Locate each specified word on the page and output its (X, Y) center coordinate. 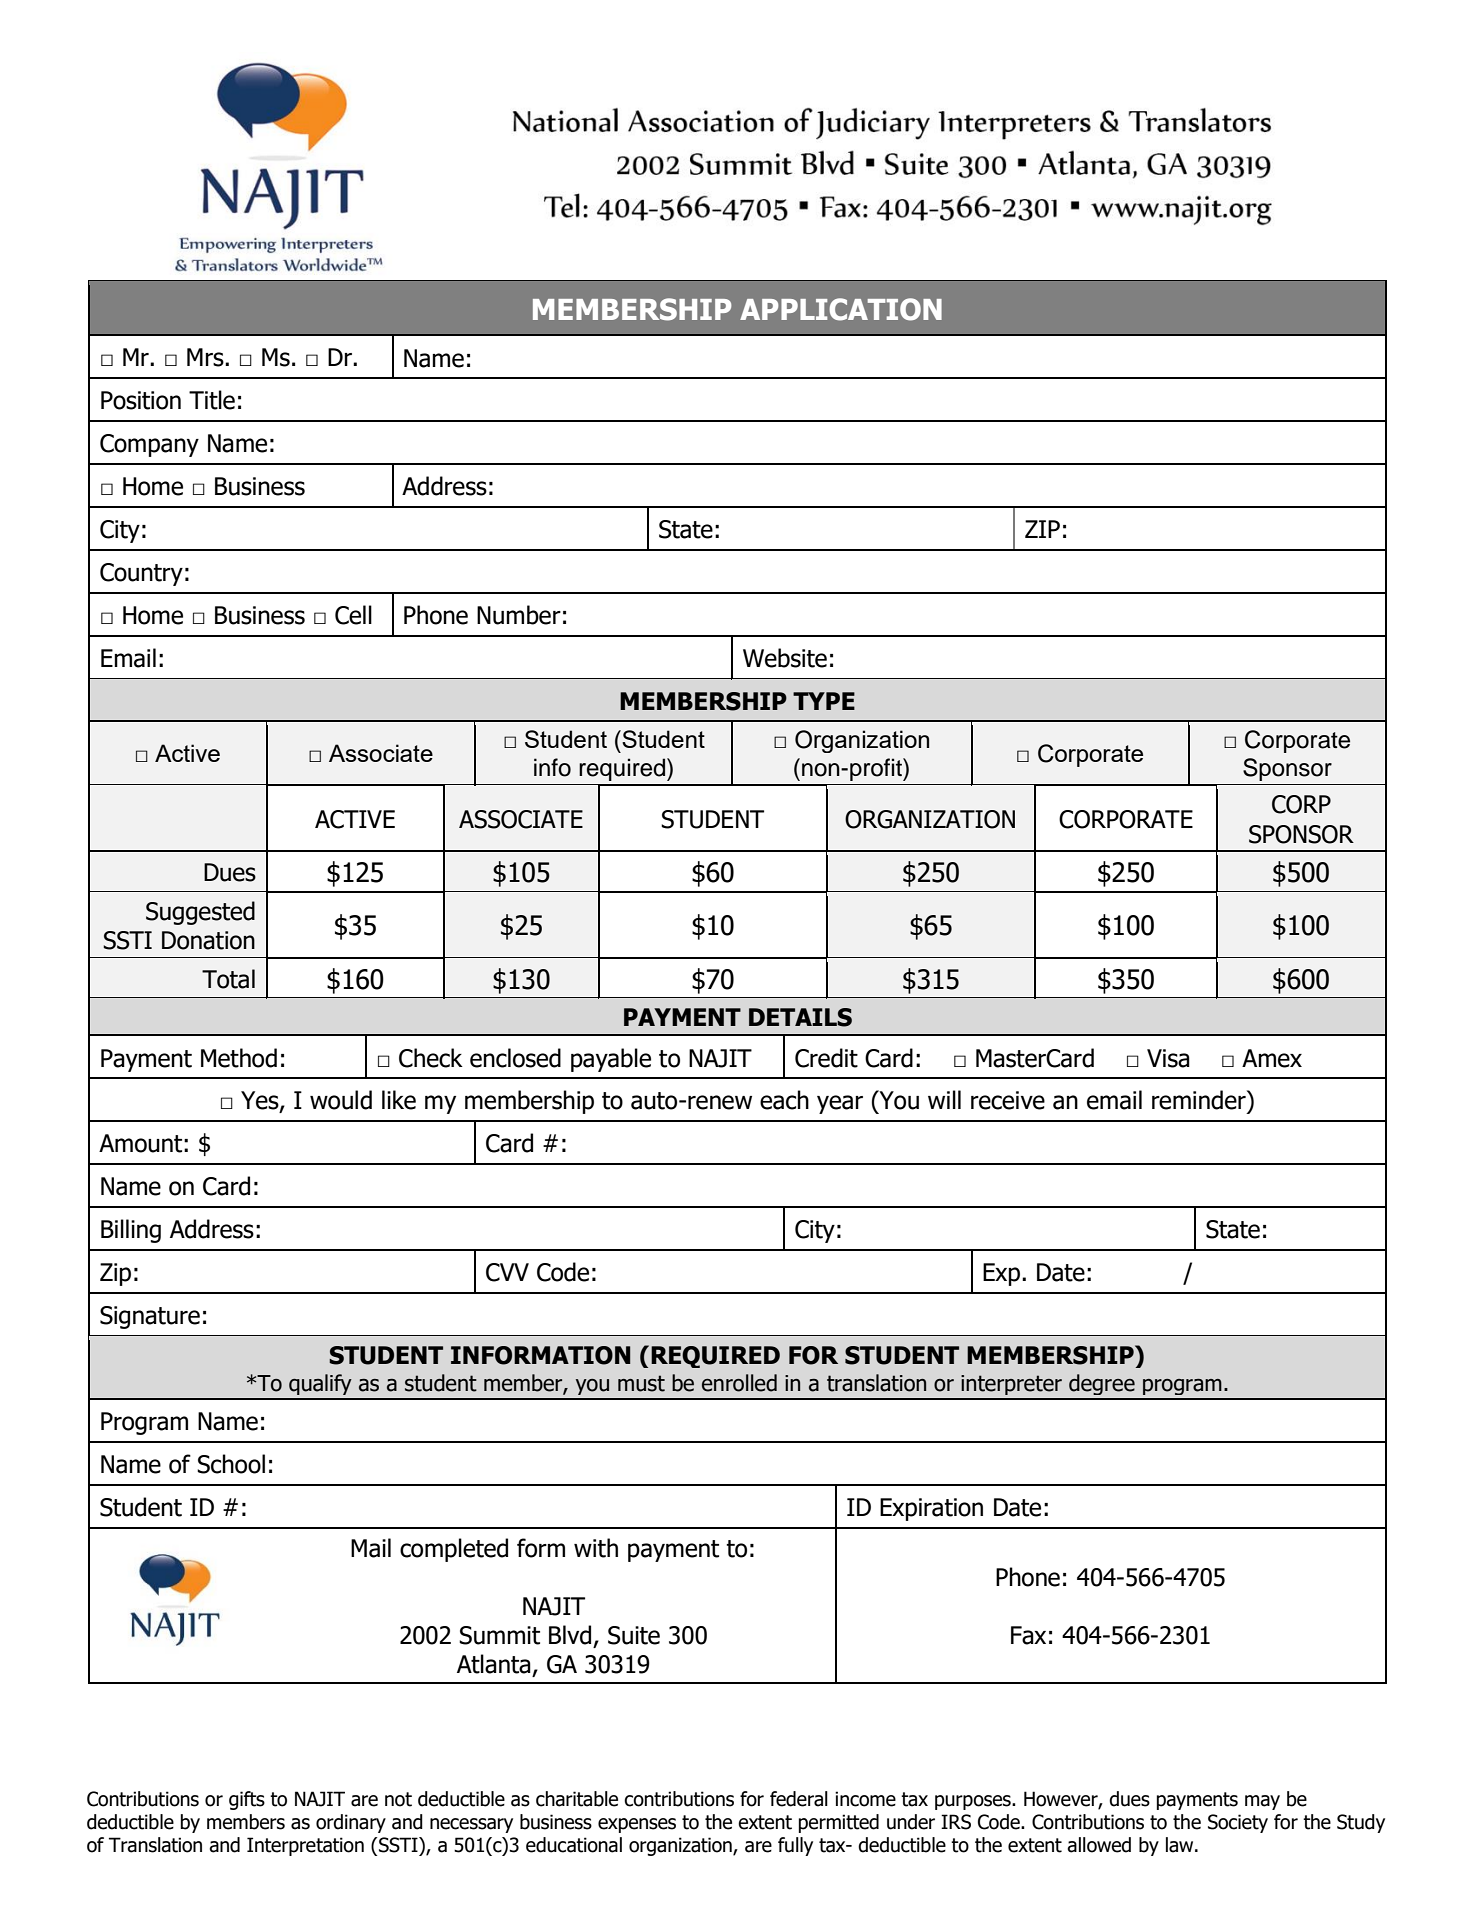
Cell (353, 615)
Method (239, 1058)
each (784, 1100)
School (231, 1464)
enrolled (739, 1383)
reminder (1200, 1100)
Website (785, 658)
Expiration (931, 1509)
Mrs (206, 357)
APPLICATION (841, 309)
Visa (1168, 1058)
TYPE (824, 701)
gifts (247, 1800)
